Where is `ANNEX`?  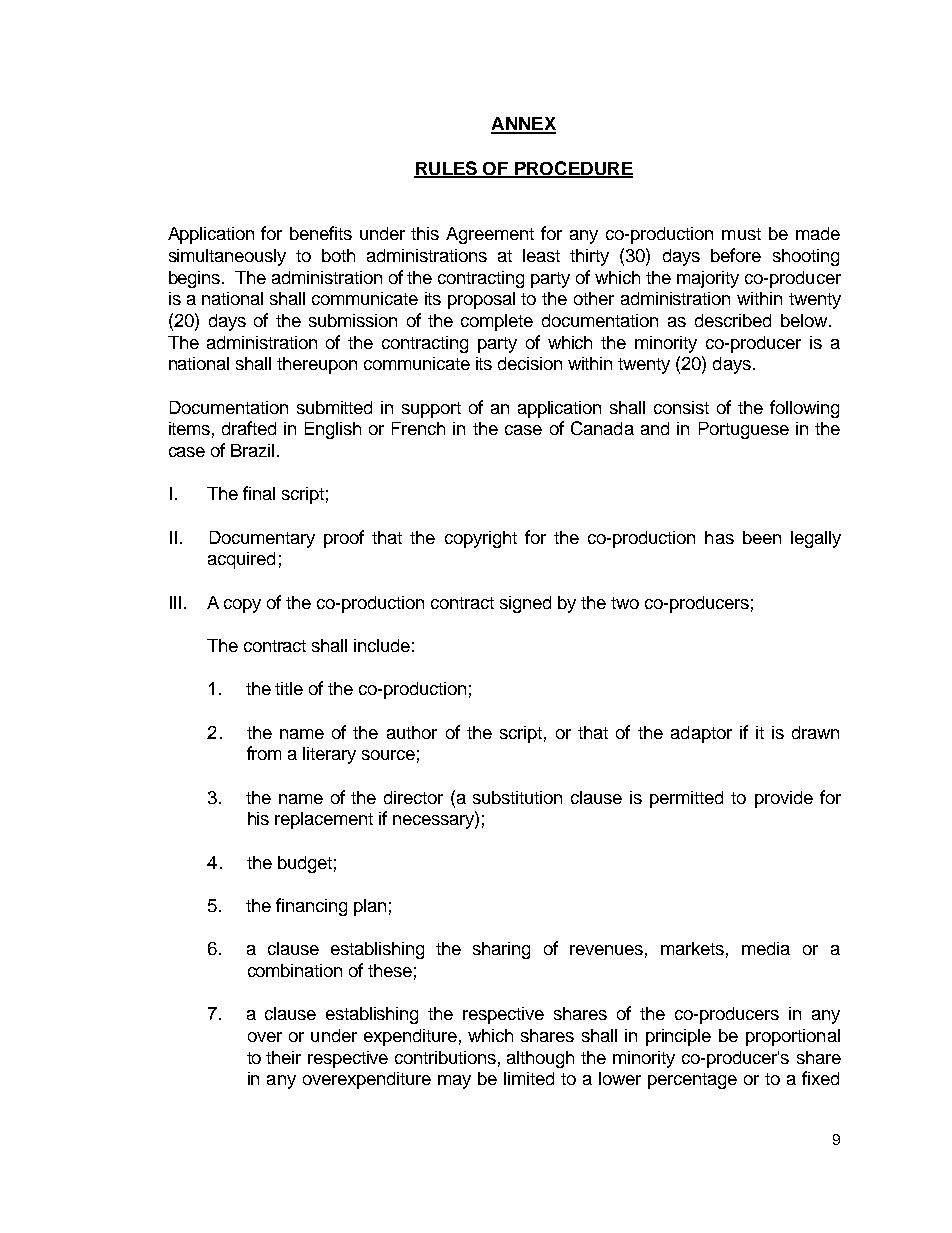
ANNEX is located at coordinates (523, 125).
